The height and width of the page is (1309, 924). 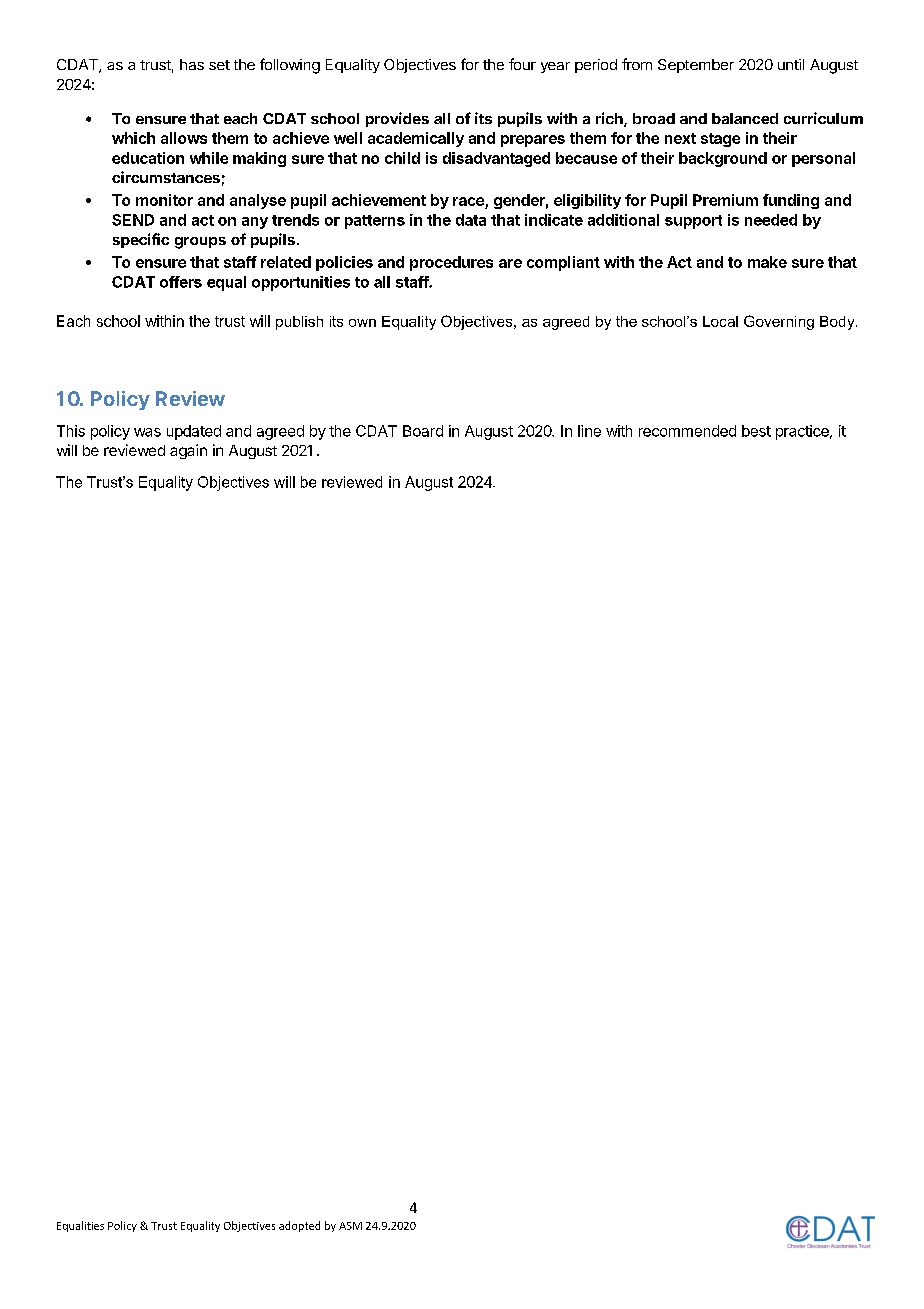 What do you see at coordinates (687, 431) in the page?
I see `recommended` at bounding box center [687, 431].
